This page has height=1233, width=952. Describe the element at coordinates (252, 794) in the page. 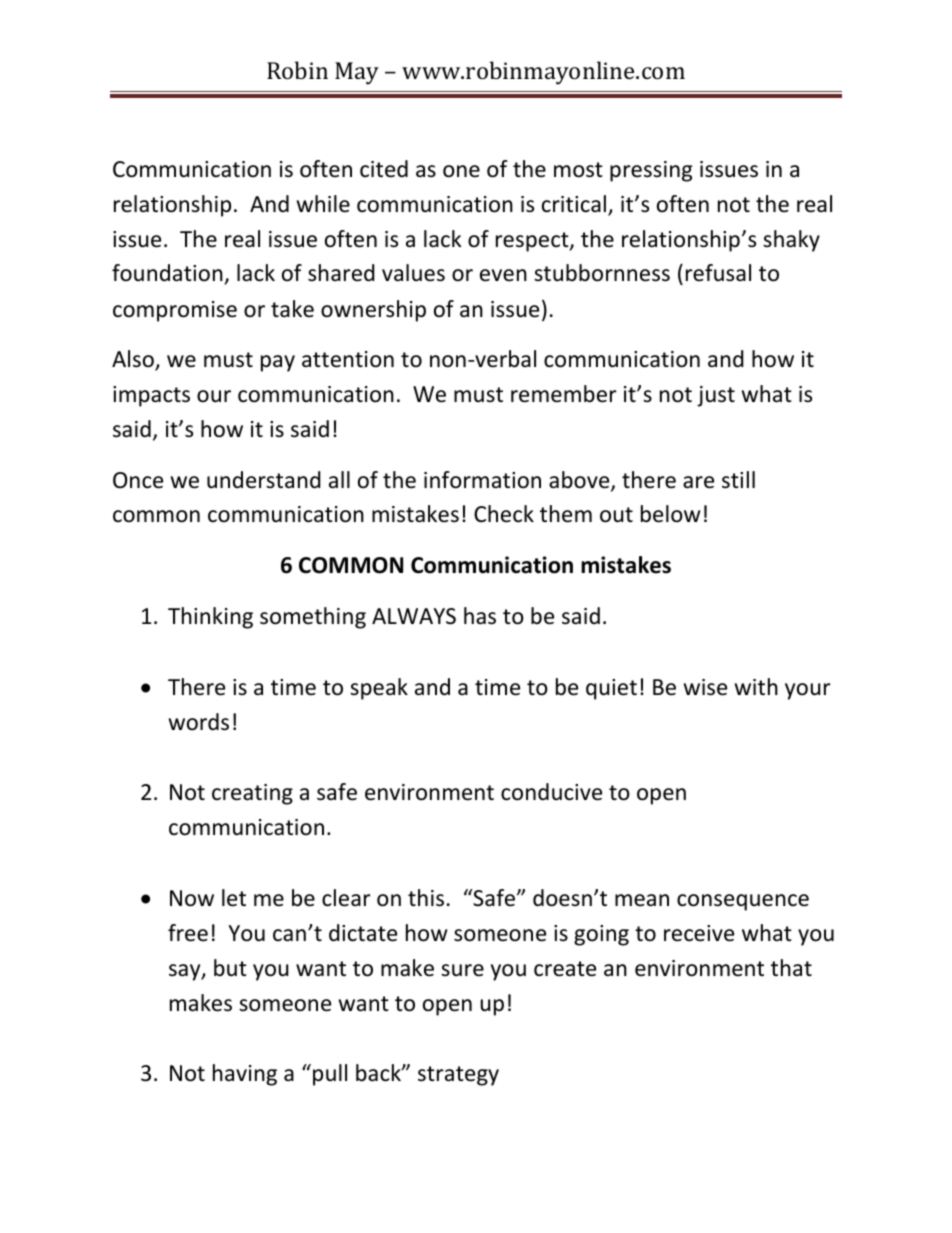

I see `creating` at that location.
